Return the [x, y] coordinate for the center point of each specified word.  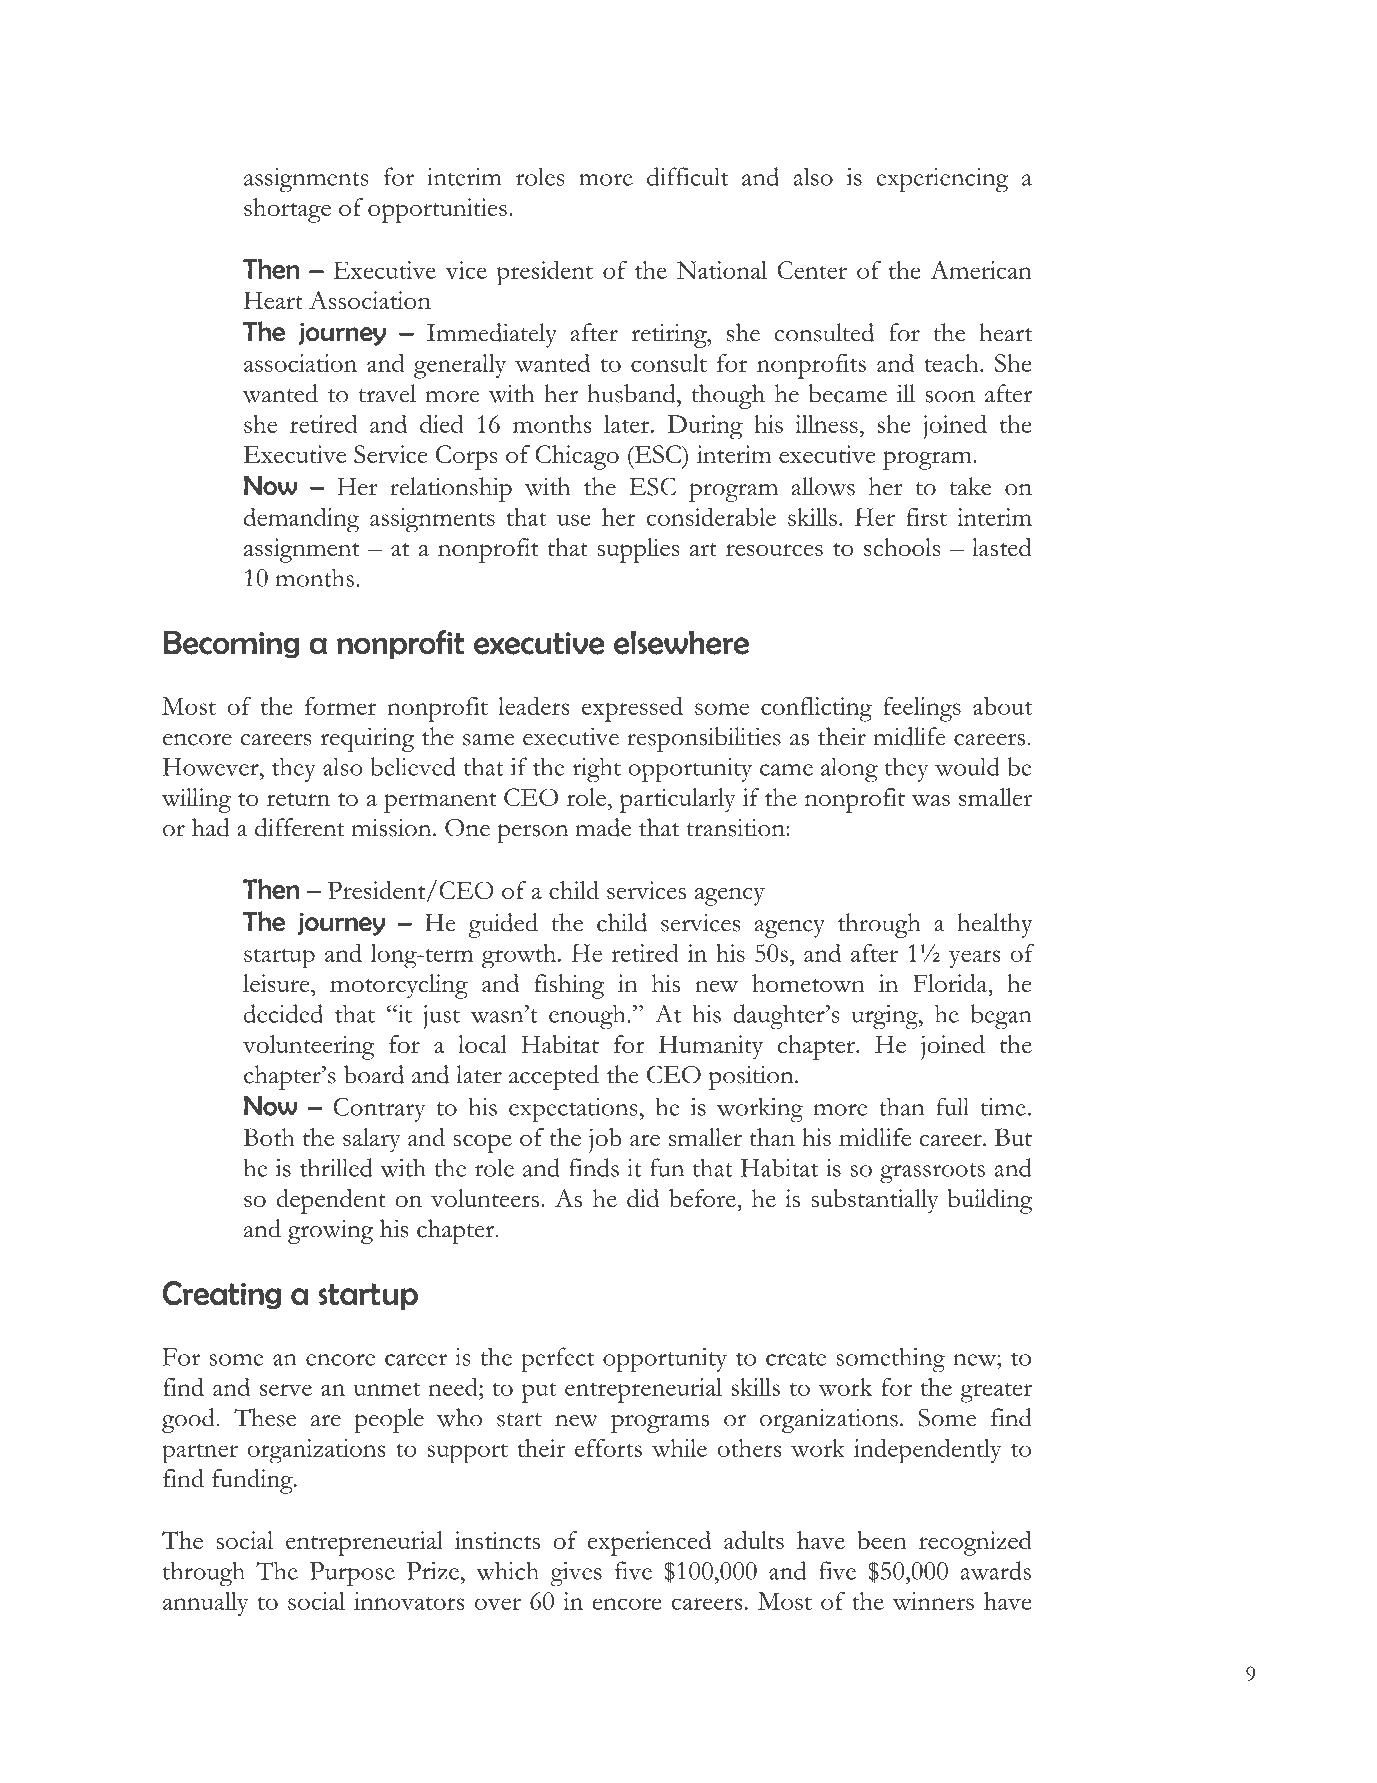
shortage [287, 210]
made [603, 827]
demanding [301, 519]
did [643, 1198]
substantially [875, 1201]
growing [330, 1231]
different [300, 827]
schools [902, 547]
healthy [995, 925]
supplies [638, 550]
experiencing [942, 180]
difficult [687, 176]
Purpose [352, 1574]
